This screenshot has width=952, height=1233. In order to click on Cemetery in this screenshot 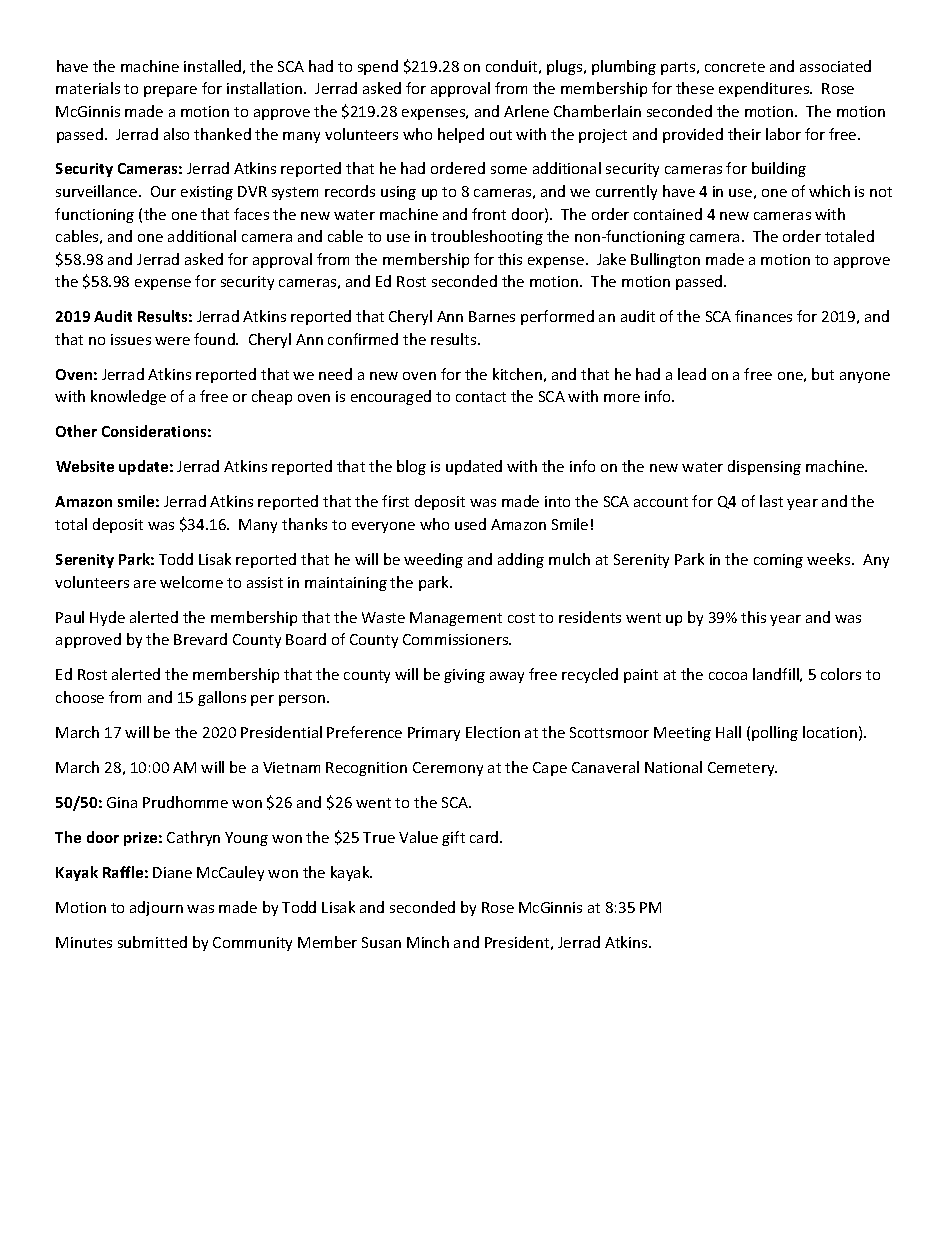, I will do `click(742, 769)`.
